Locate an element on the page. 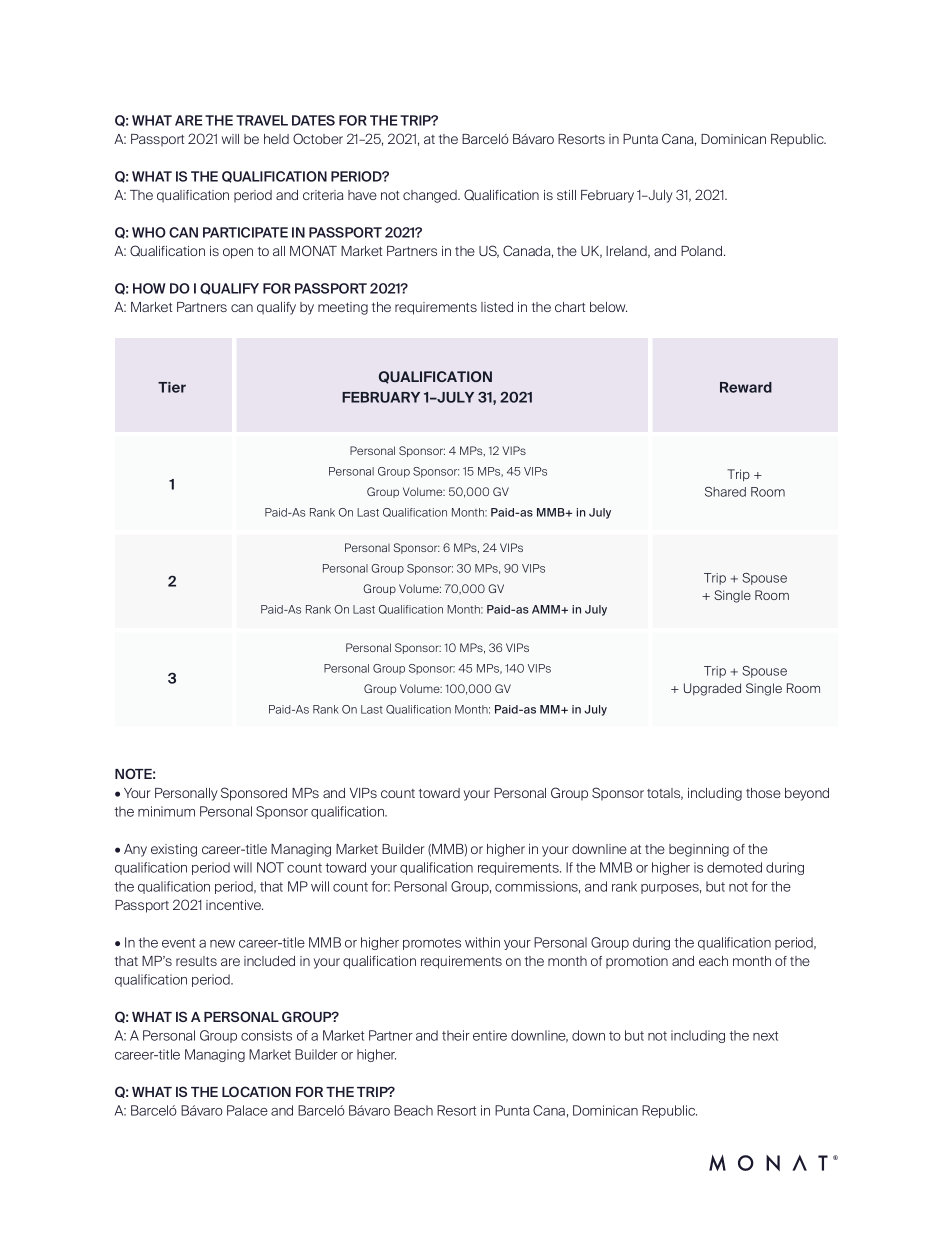 This page has height=1233, width=952. LOCATION is located at coordinates (256, 1091).
